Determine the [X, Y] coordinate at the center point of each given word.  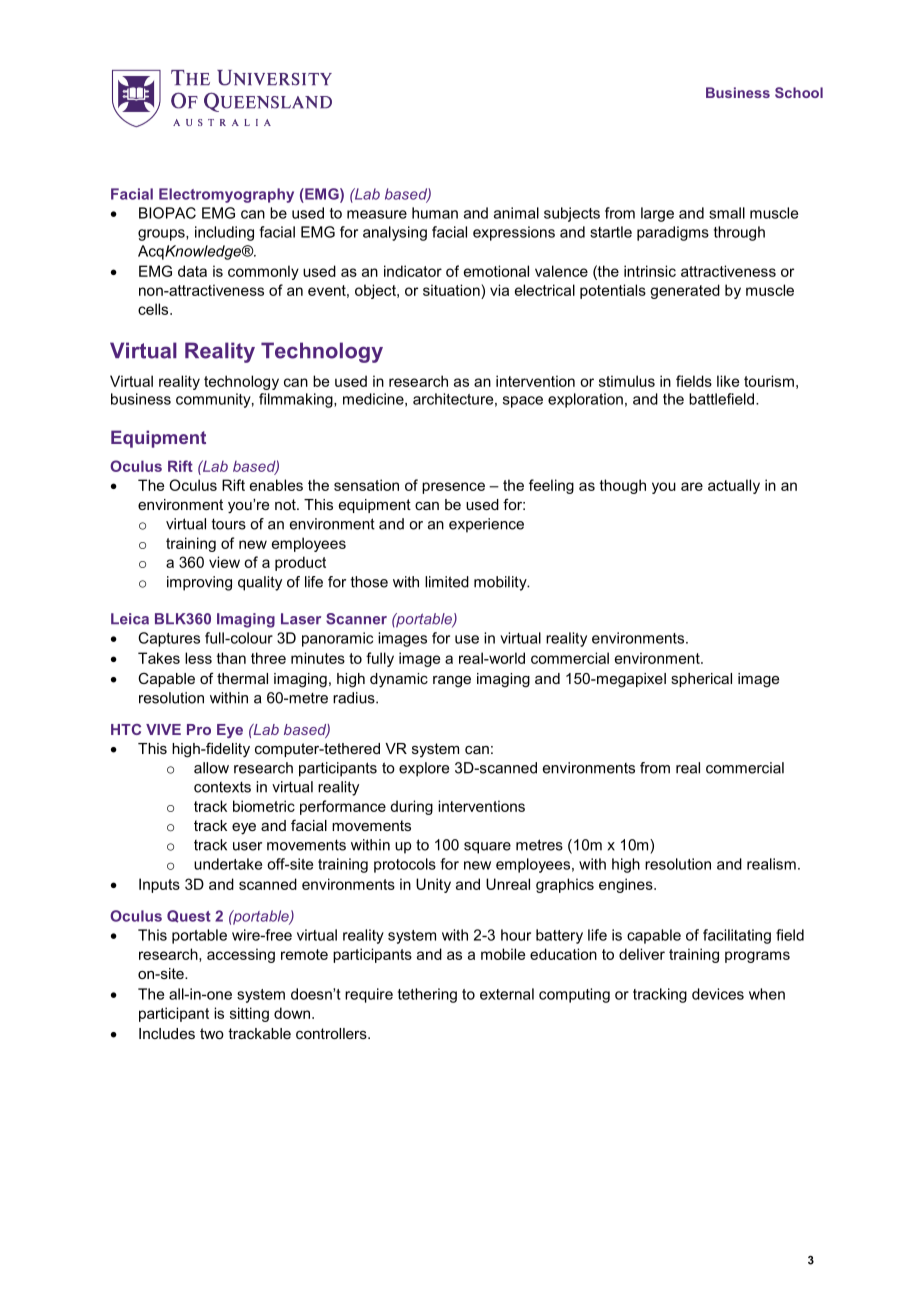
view [224, 562]
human [435, 213]
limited [447, 582]
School [799, 92]
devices [718, 994]
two [212, 1033]
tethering [427, 995]
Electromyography [226, 195]
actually [734, 486]
